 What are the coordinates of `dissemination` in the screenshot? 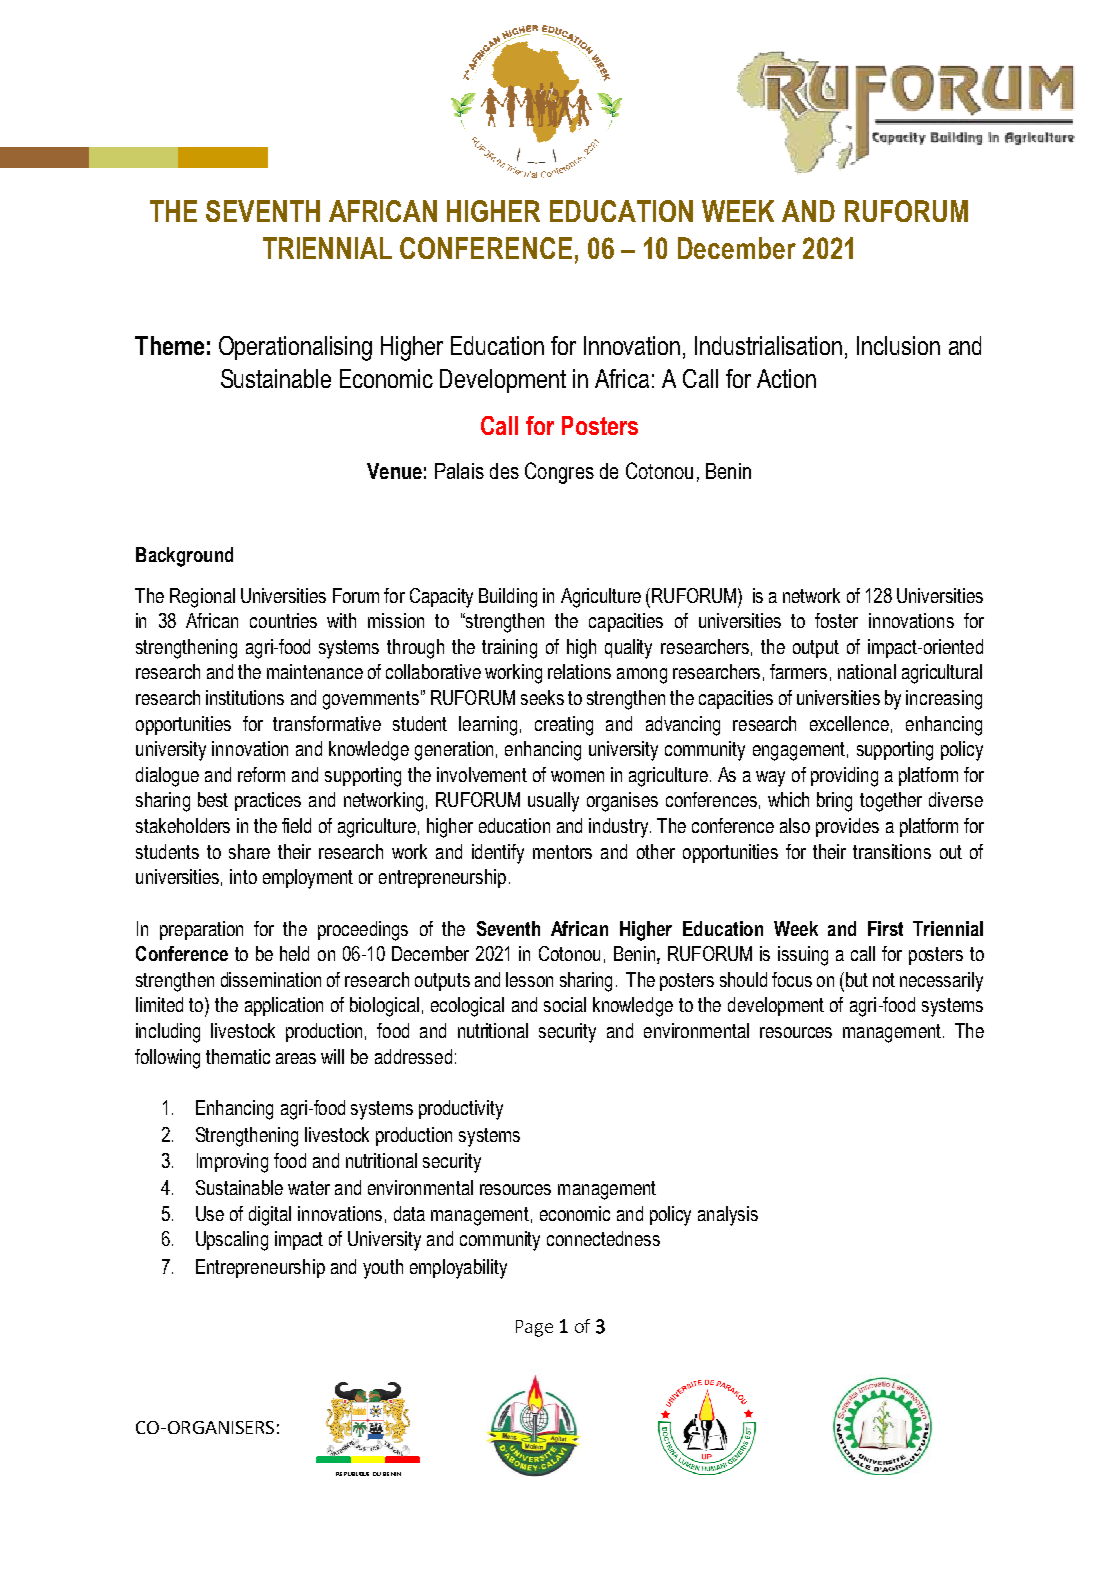 It's located at (271, 979).
